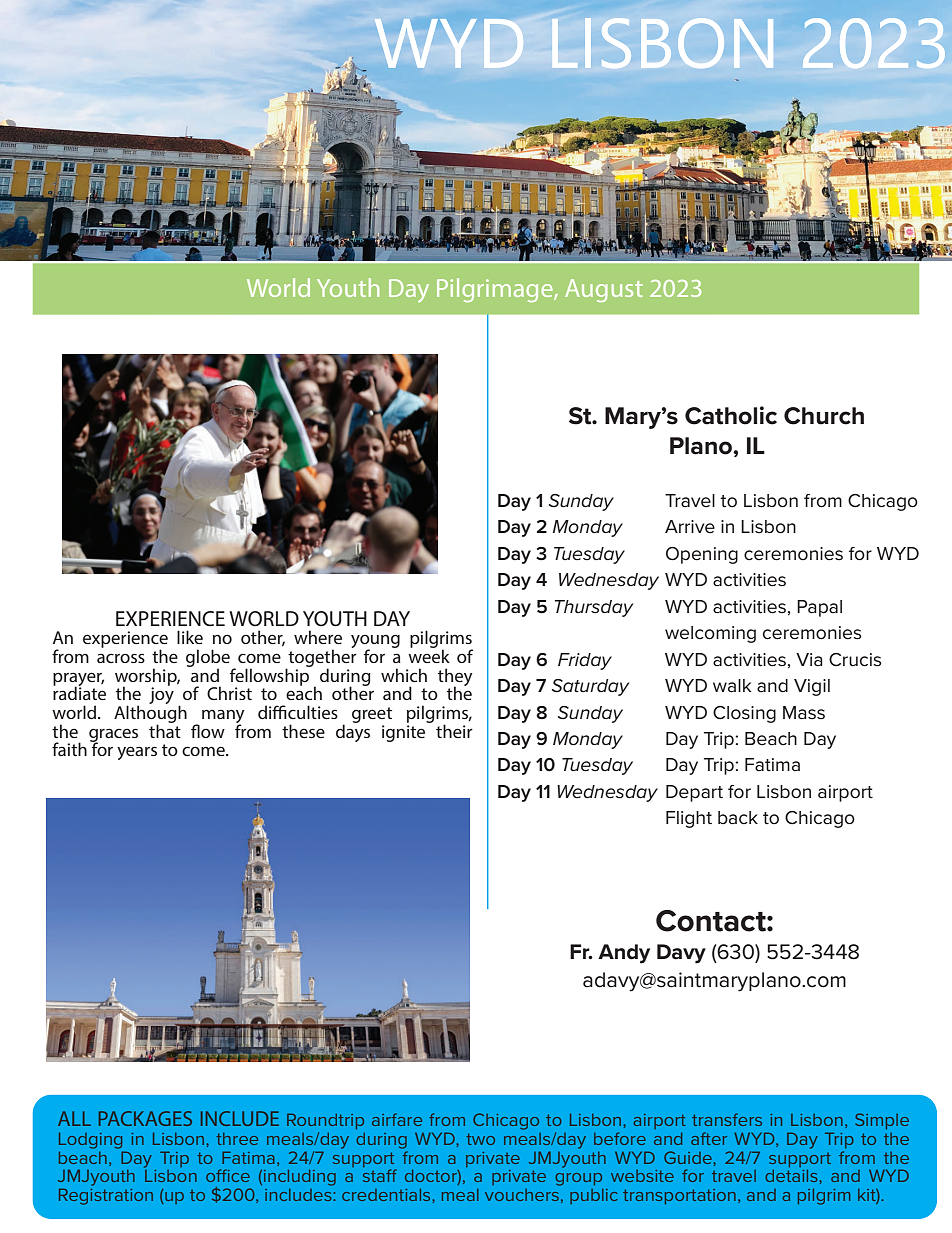  What do you see at coordinates (137, 753) in the page?
I see `years` at bounding box center [137, 753].
